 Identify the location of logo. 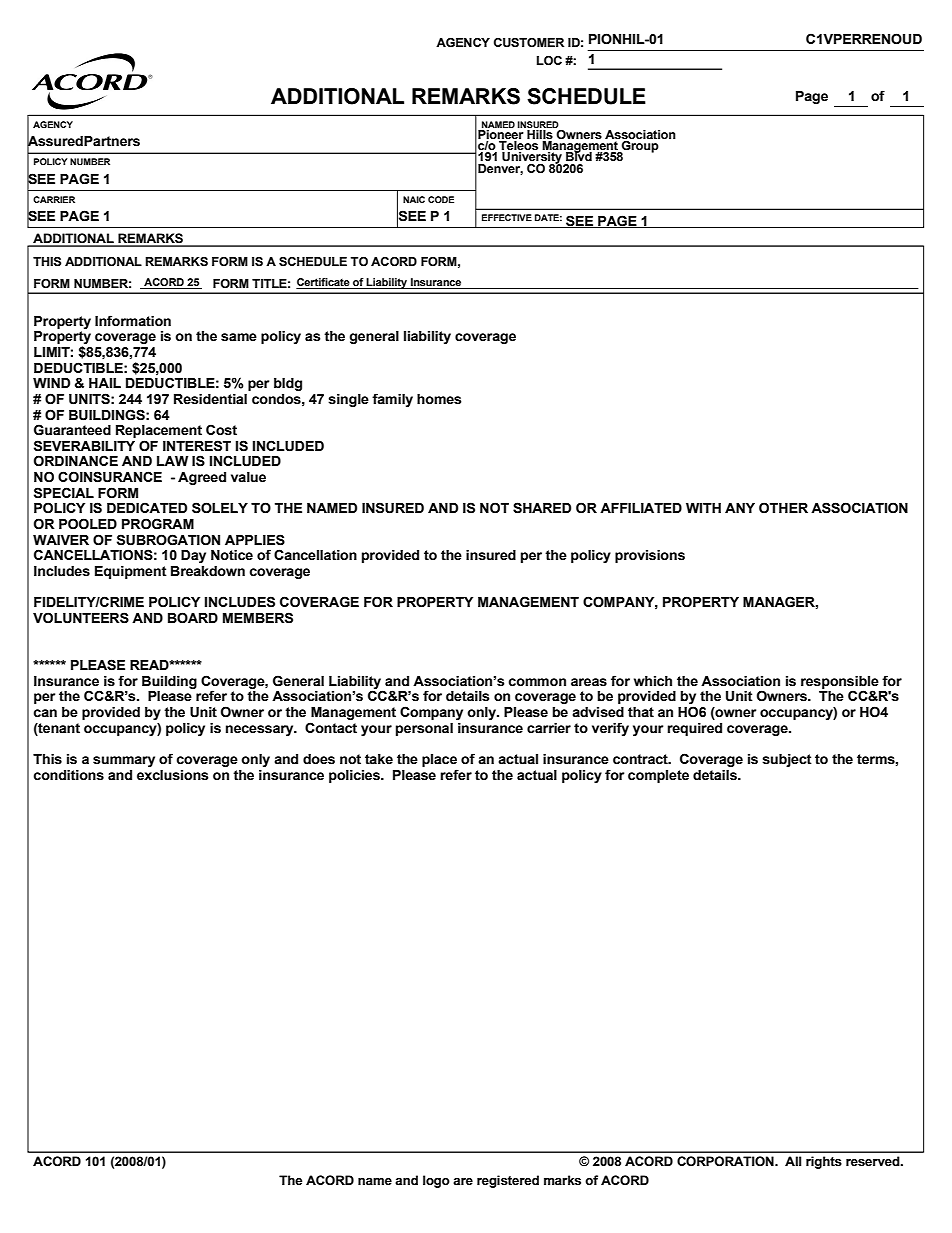
(436, 1181).
